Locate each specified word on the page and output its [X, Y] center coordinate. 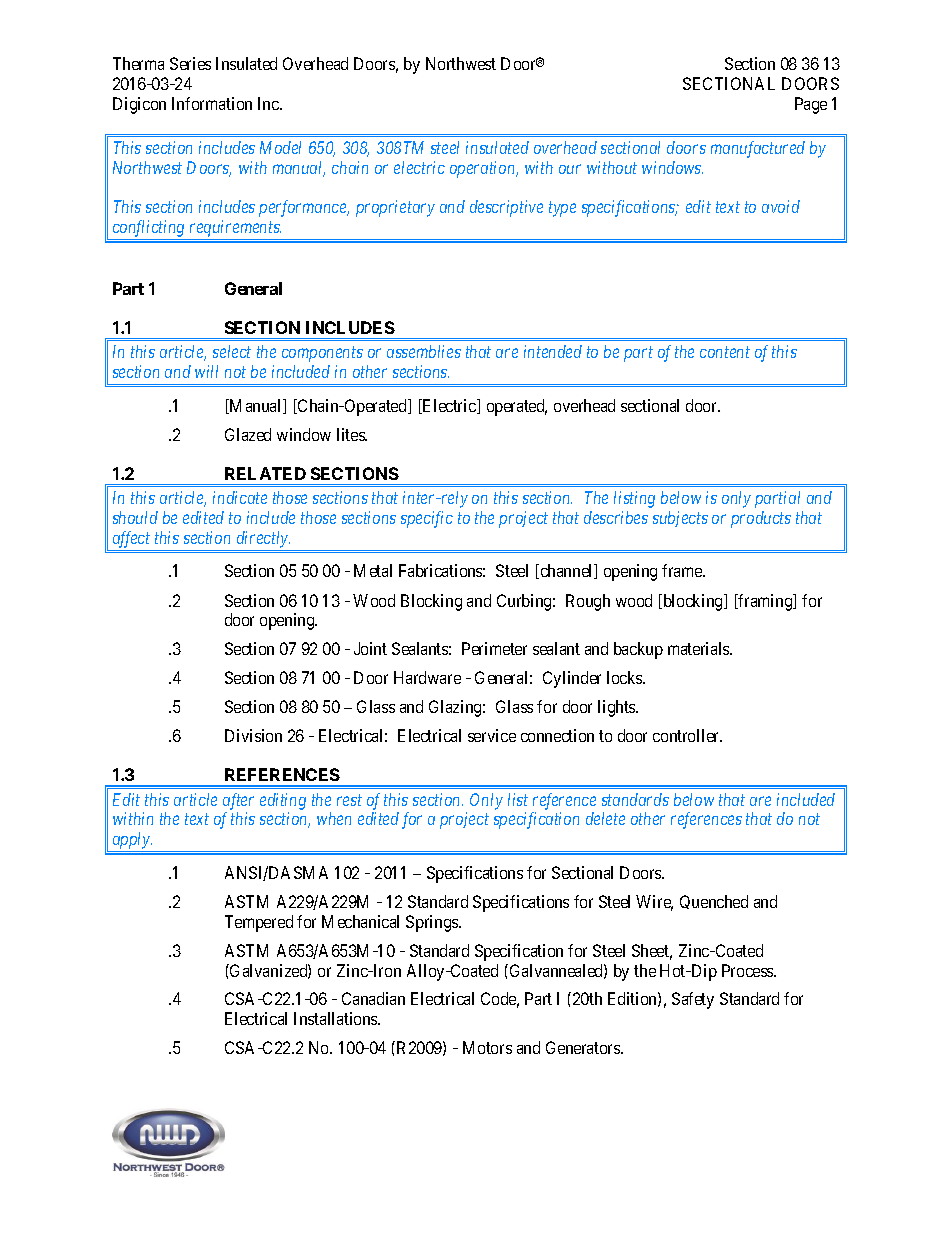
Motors [487, 1047]
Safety [693, 1000]
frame [683, 570]
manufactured [758, 149]
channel [566, 571]
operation [484, 169]
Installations [336, 1018]
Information [212, 103]
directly [263, 539]
